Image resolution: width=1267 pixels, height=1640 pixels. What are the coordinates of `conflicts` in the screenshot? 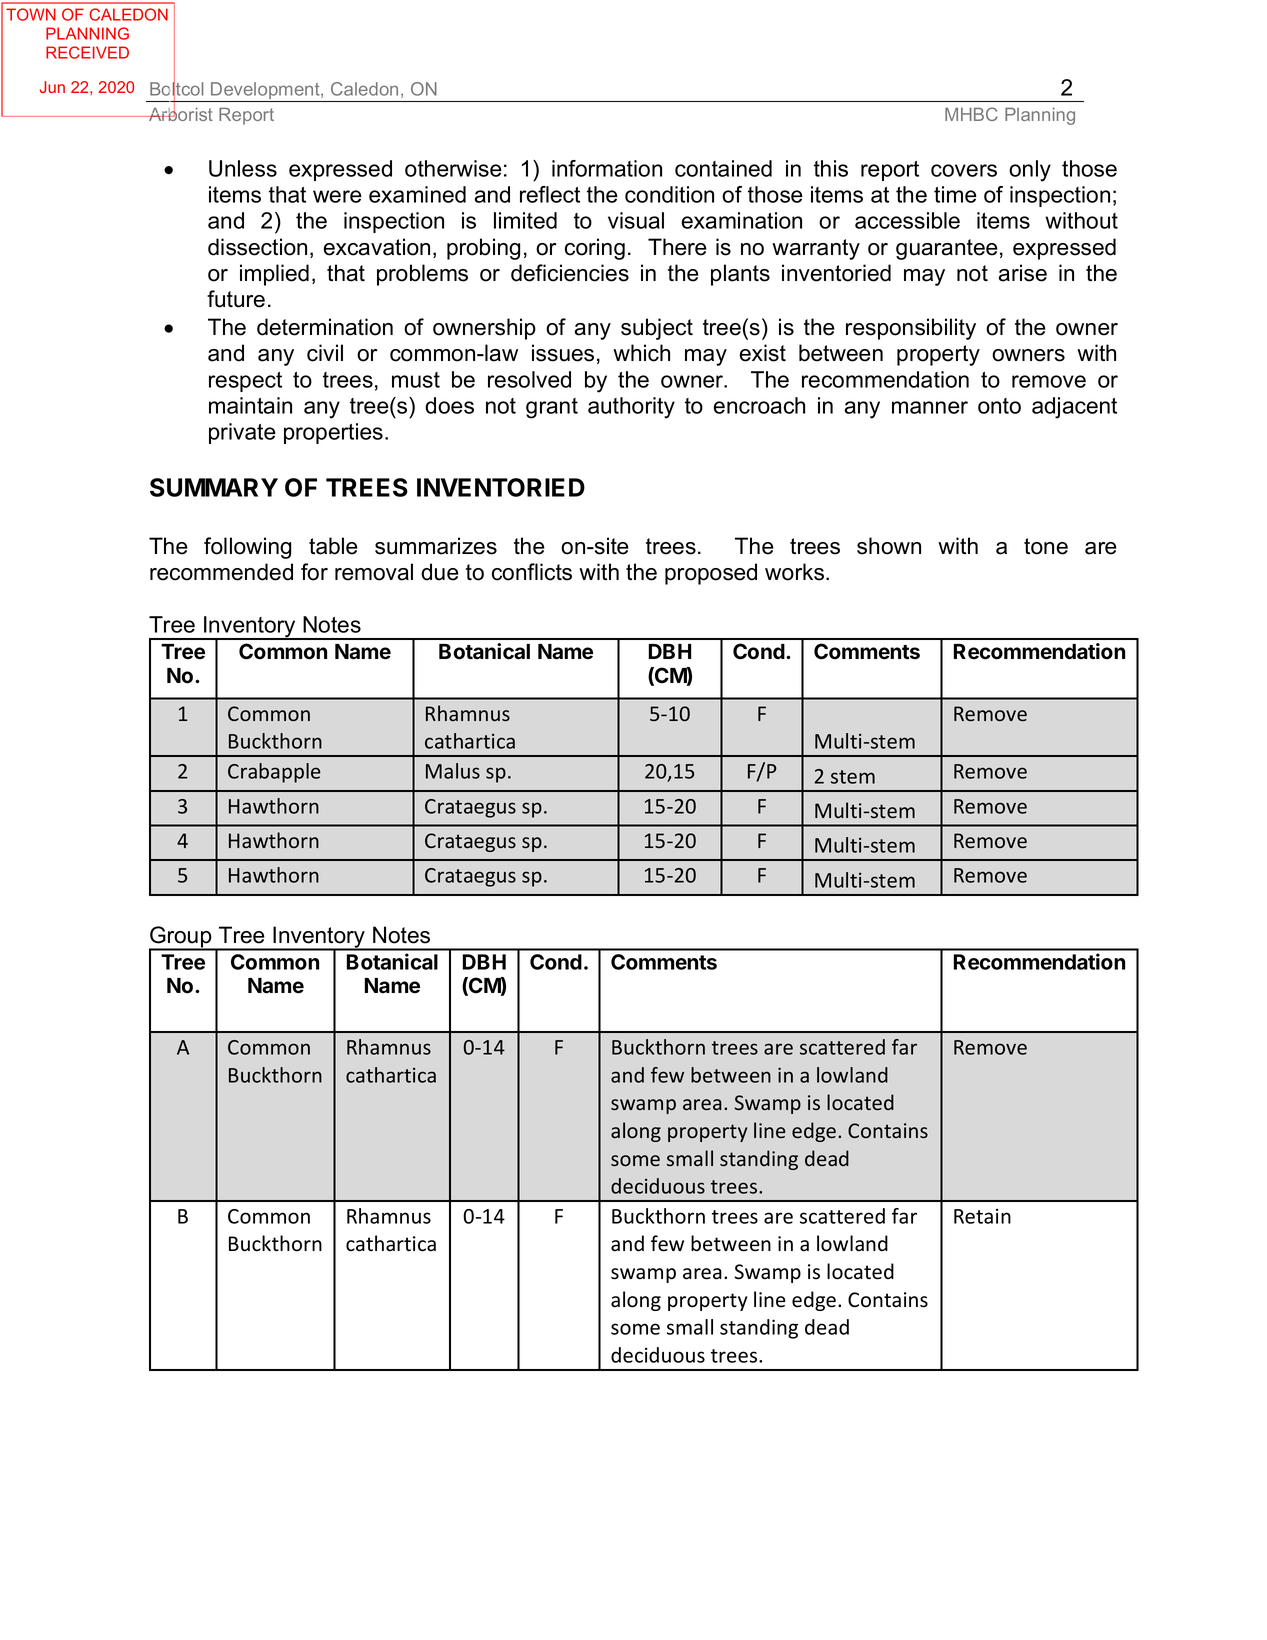 It's located at (532, 572).
